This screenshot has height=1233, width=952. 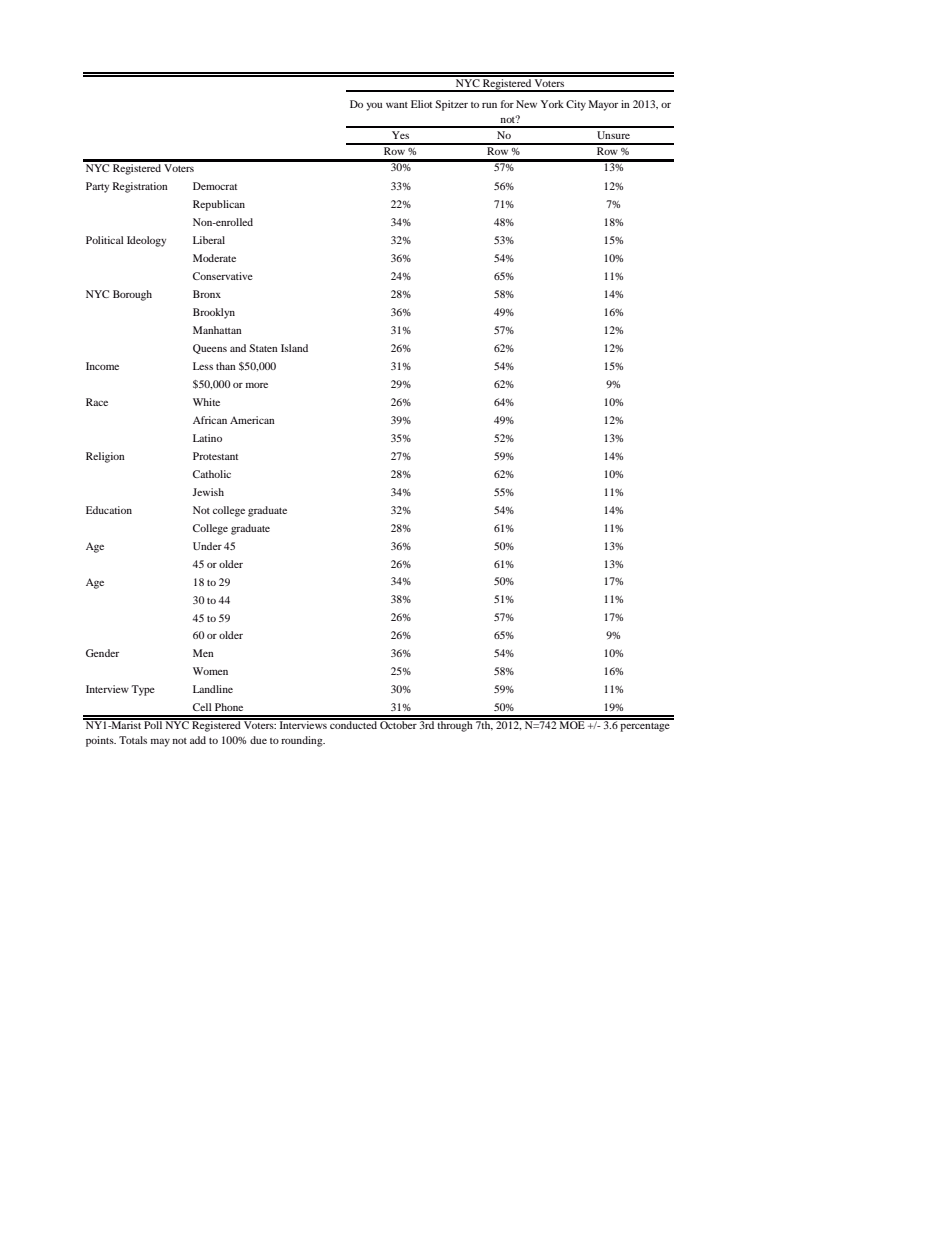 What do you see at coordinates (140, 187) in the screenshot?
I see `Registration` at bounding box center [140, 187].
